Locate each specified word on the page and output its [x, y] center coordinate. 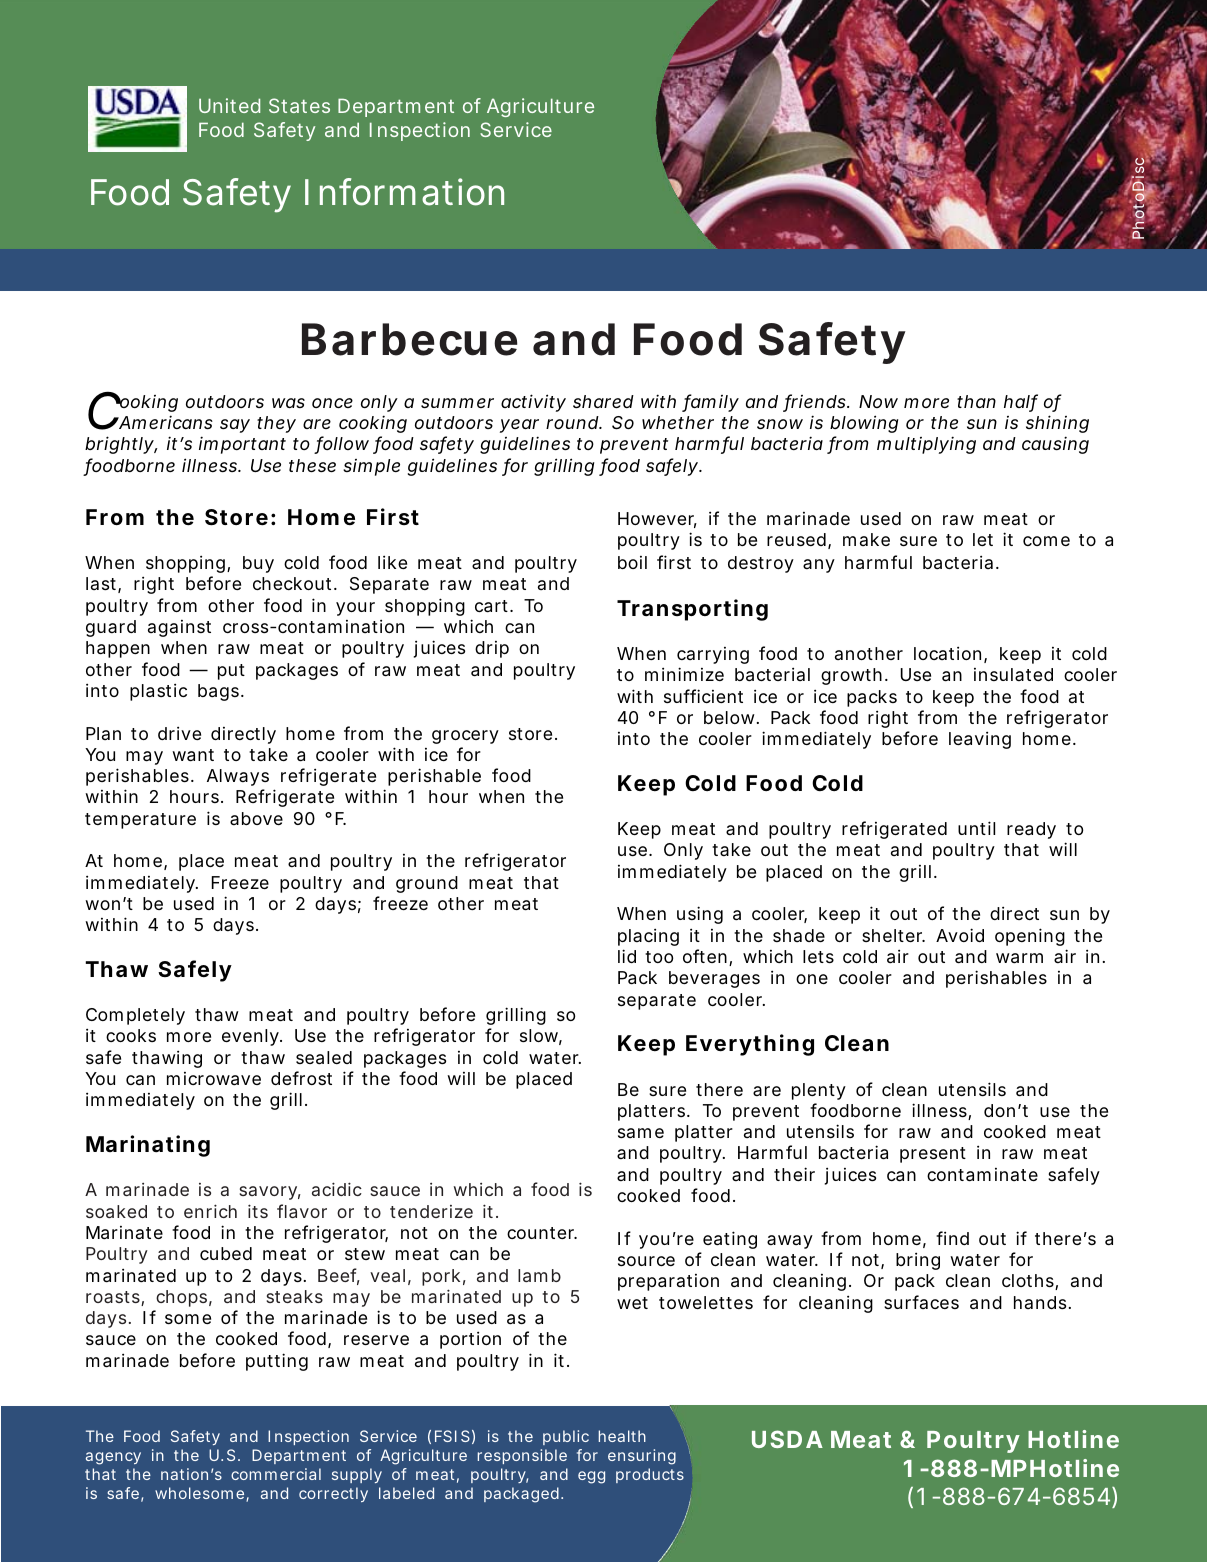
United [229, 105]
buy [258, 564]
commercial [276, 1474]
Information [404, 192]
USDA [787, 1439]
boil [632, 562]
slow [541, 1037]
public [566, 1437]
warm [1019, 958]
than [976, 401]
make [866, 539]
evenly [252, 1037]
